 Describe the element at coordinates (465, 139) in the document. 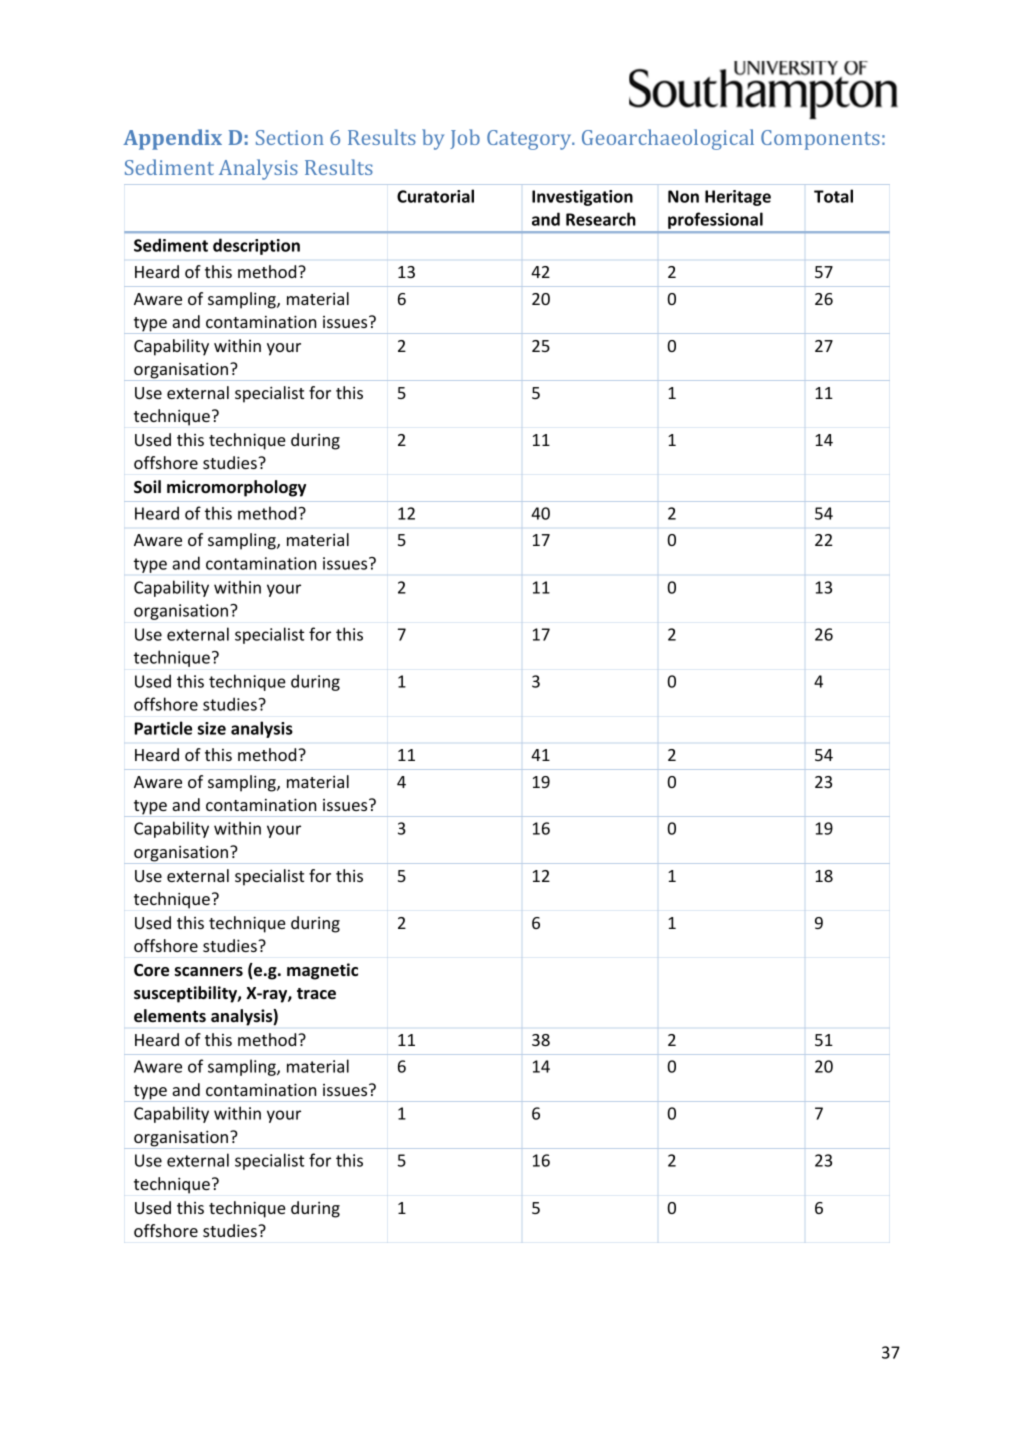

I see `Job` at that location.
